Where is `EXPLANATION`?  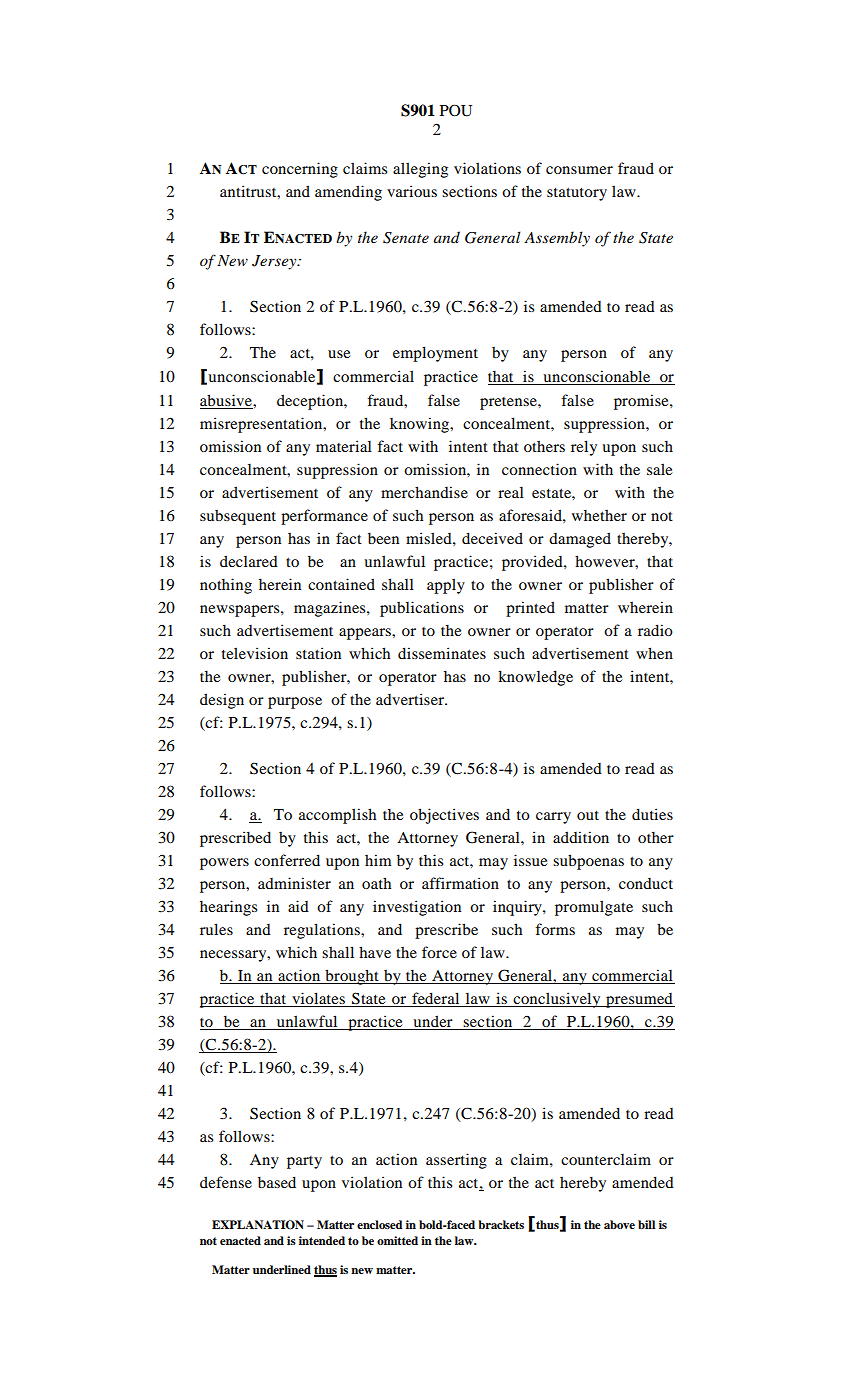 EXPLANATION is located at coordinates (258, 1225).
